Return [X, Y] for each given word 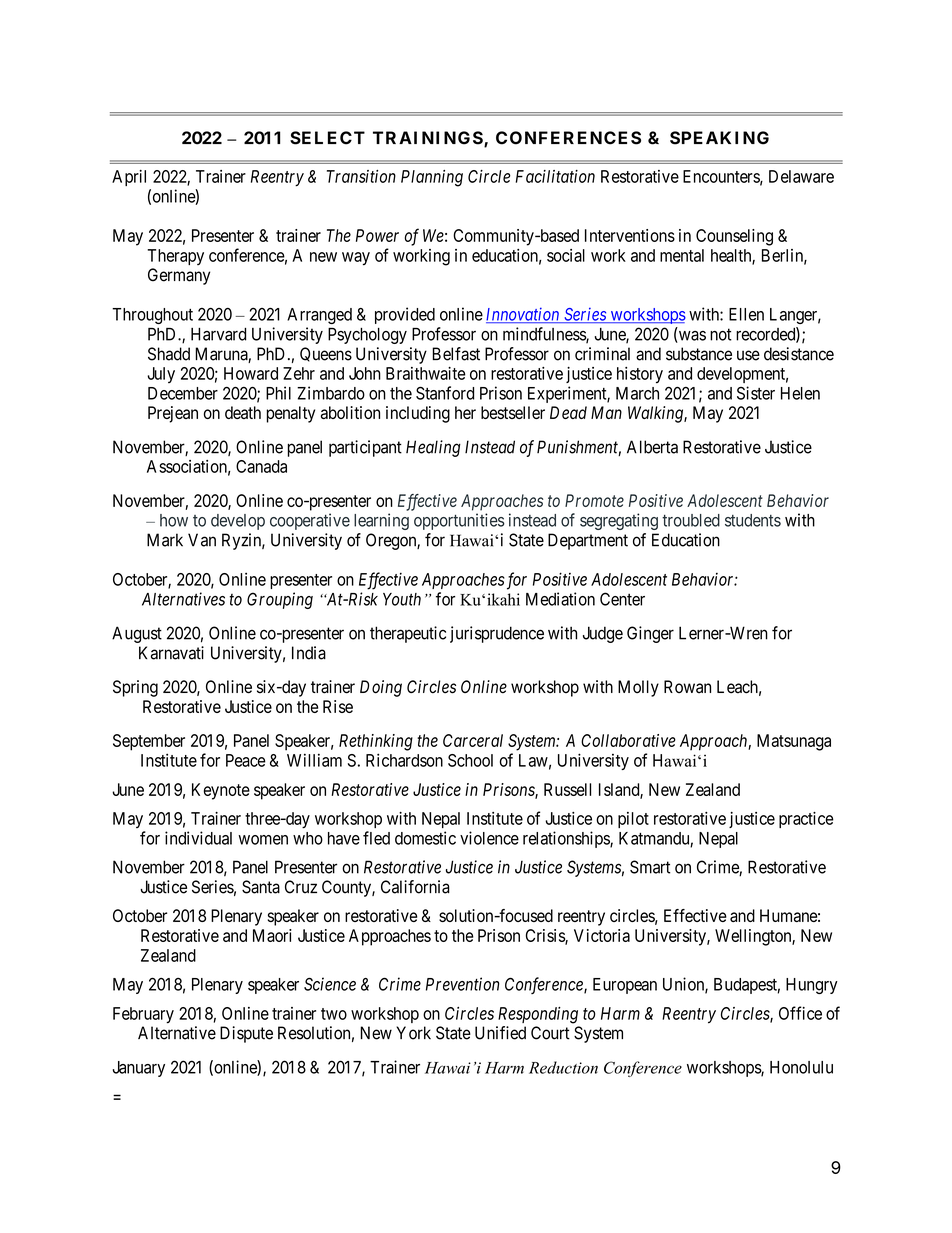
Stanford [445, 393]
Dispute [246, 1034]
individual [198, 838]
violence [489, 838]
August [137, 634]
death [243, 412]
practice [806, 820]
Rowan [687, 687]
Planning [432, 178]
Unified [500, 1033]
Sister [756, 393]
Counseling [734, 237]
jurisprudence [497, 634]
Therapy [175, 257]
